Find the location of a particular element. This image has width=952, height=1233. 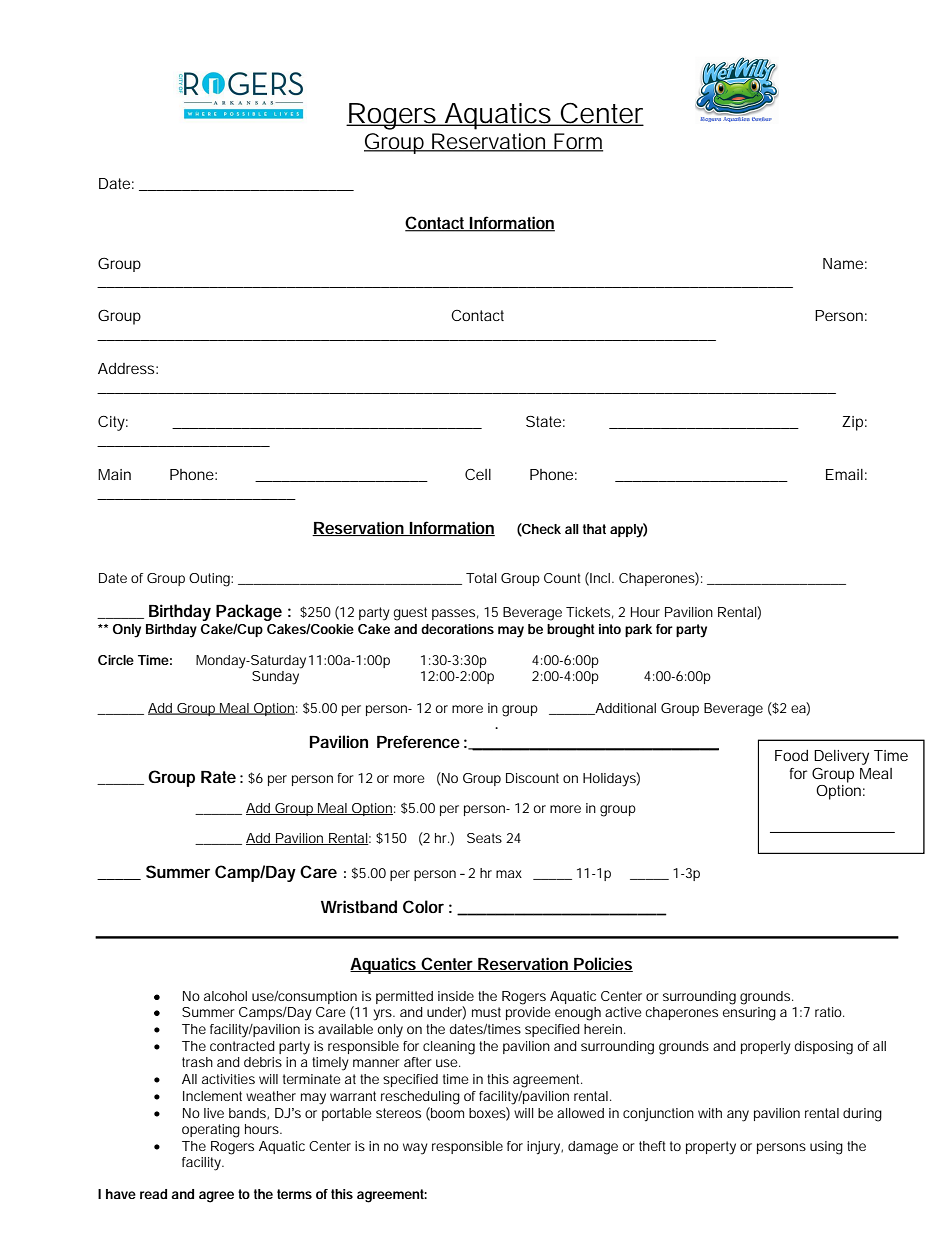

Cell is located at coordinates (478, 474).
